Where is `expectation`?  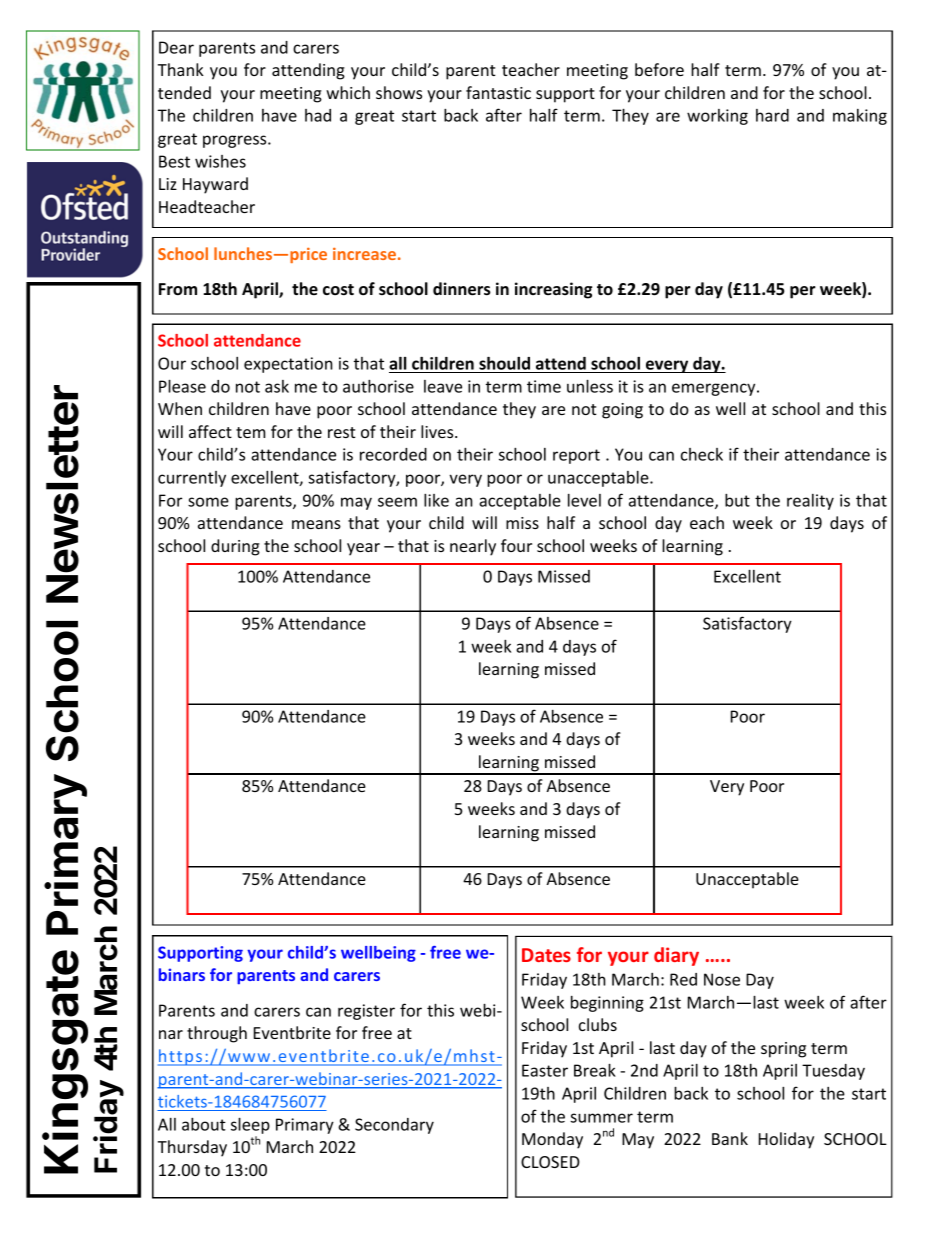 expectation is located at coordinates (288, 365).
